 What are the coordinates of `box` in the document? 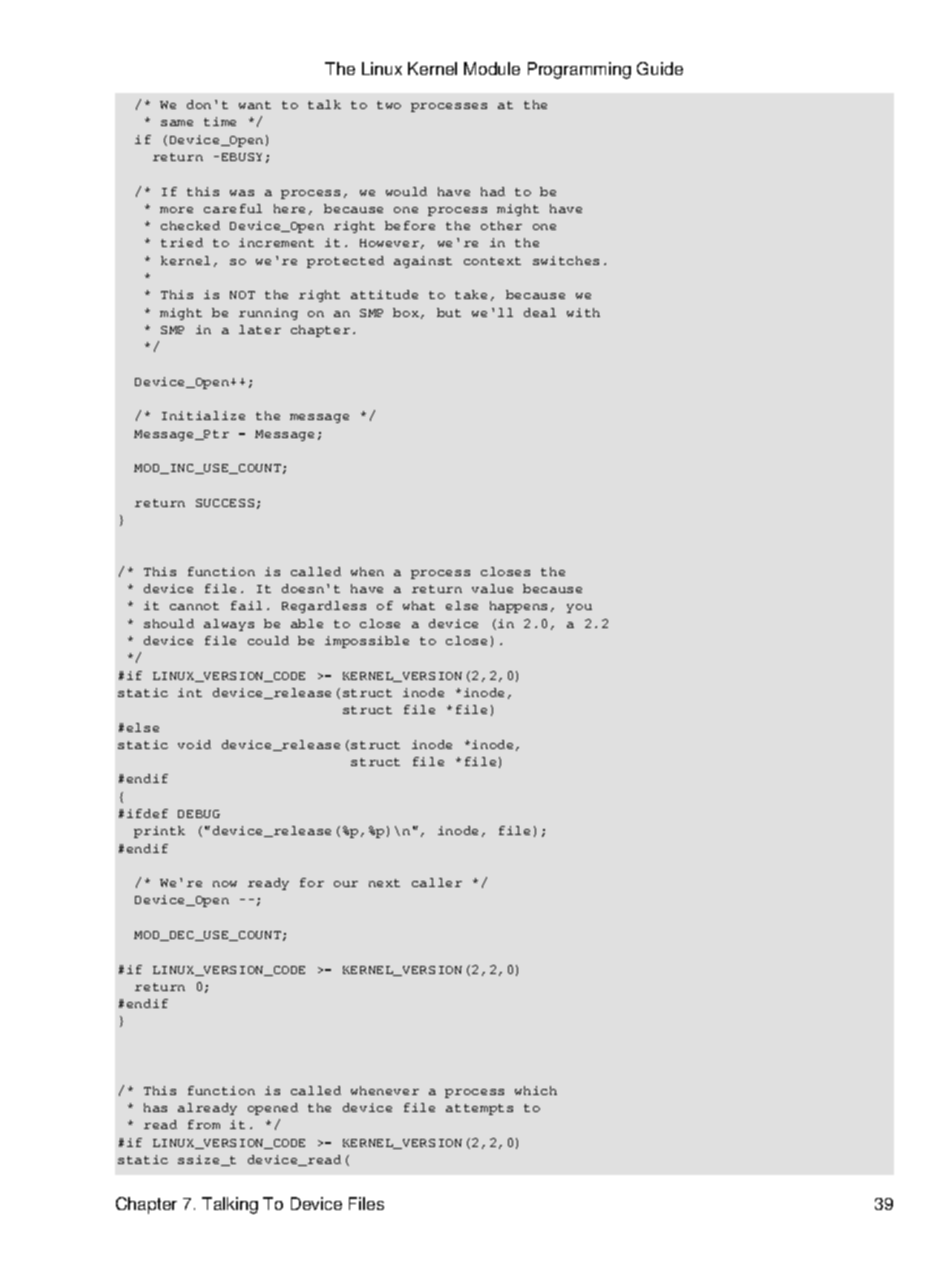 It's located at (407, 313).
